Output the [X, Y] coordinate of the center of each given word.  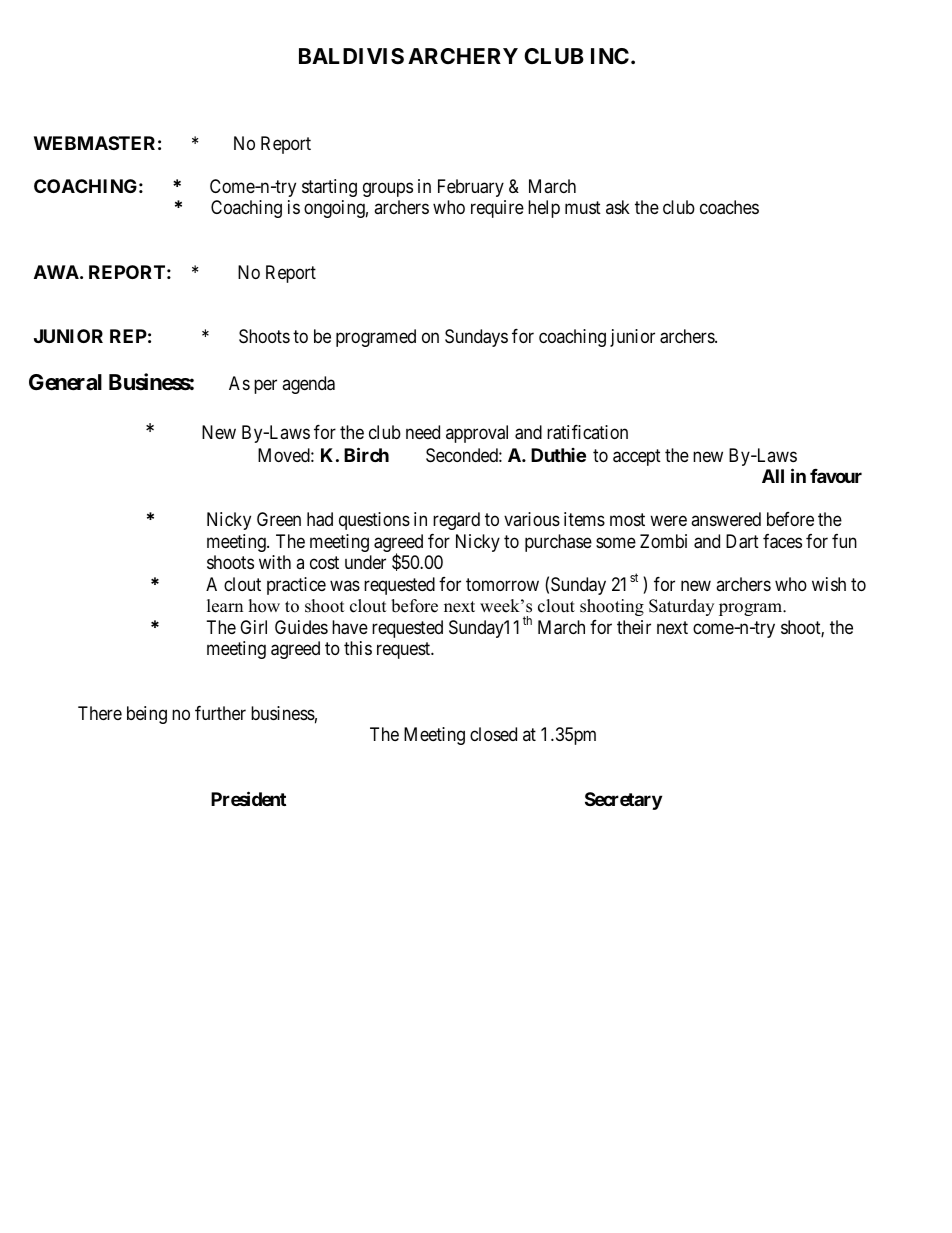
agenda [308, 385]
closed [493, 734]
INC [610, 56]
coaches [729, 207]
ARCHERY [463, 56]
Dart [742, 541]
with [275, 562]
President [248, 798]
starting [329, 188]
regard [456, 521]
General [65, 382]
